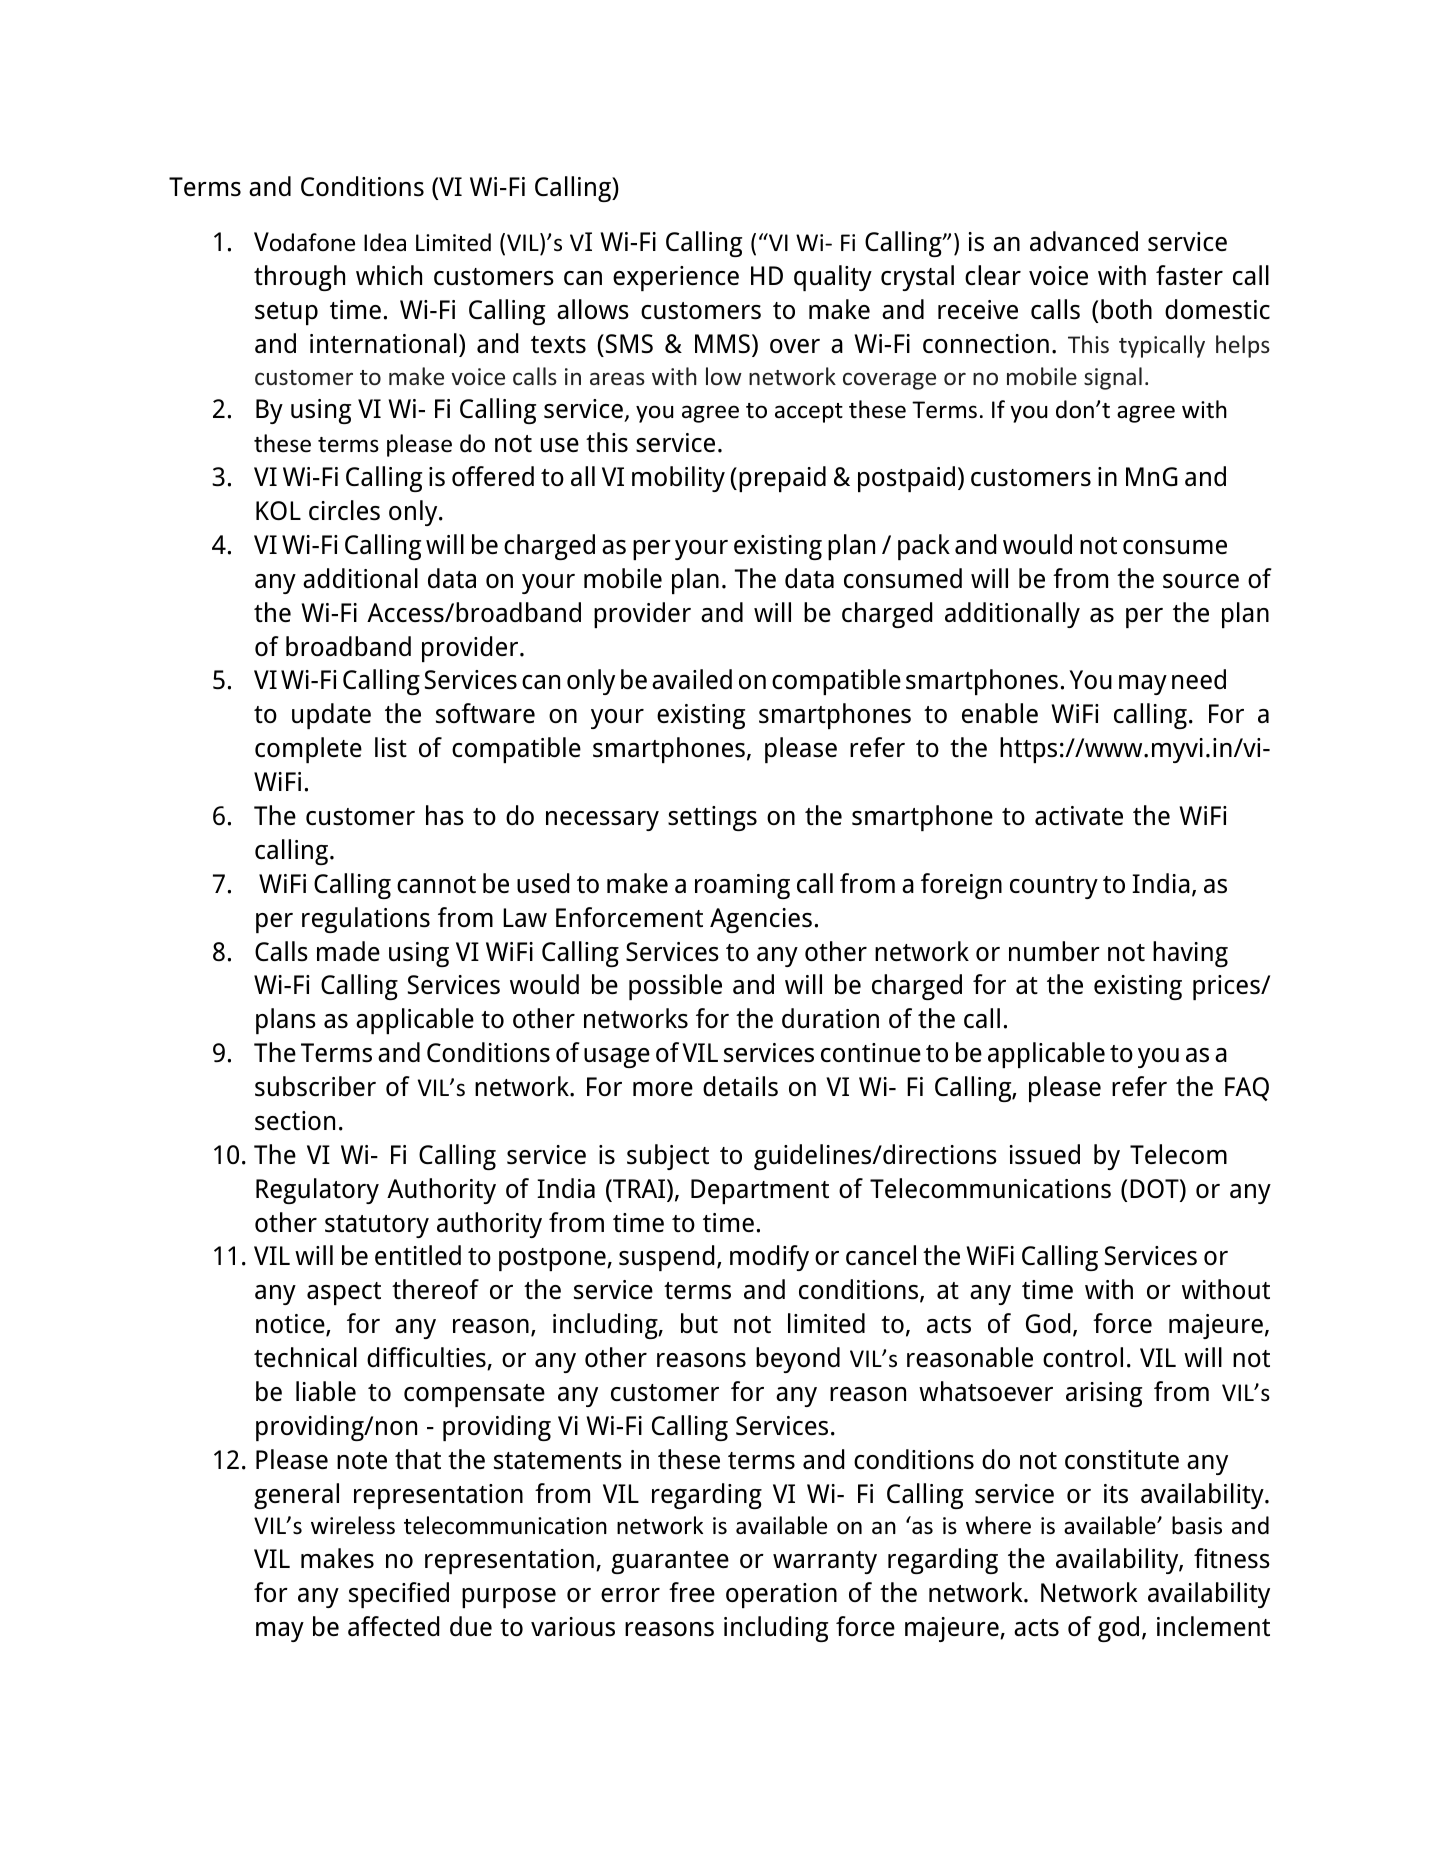 The image size is (1440, 1864). I want to click on operation, so click(781, 1595).
